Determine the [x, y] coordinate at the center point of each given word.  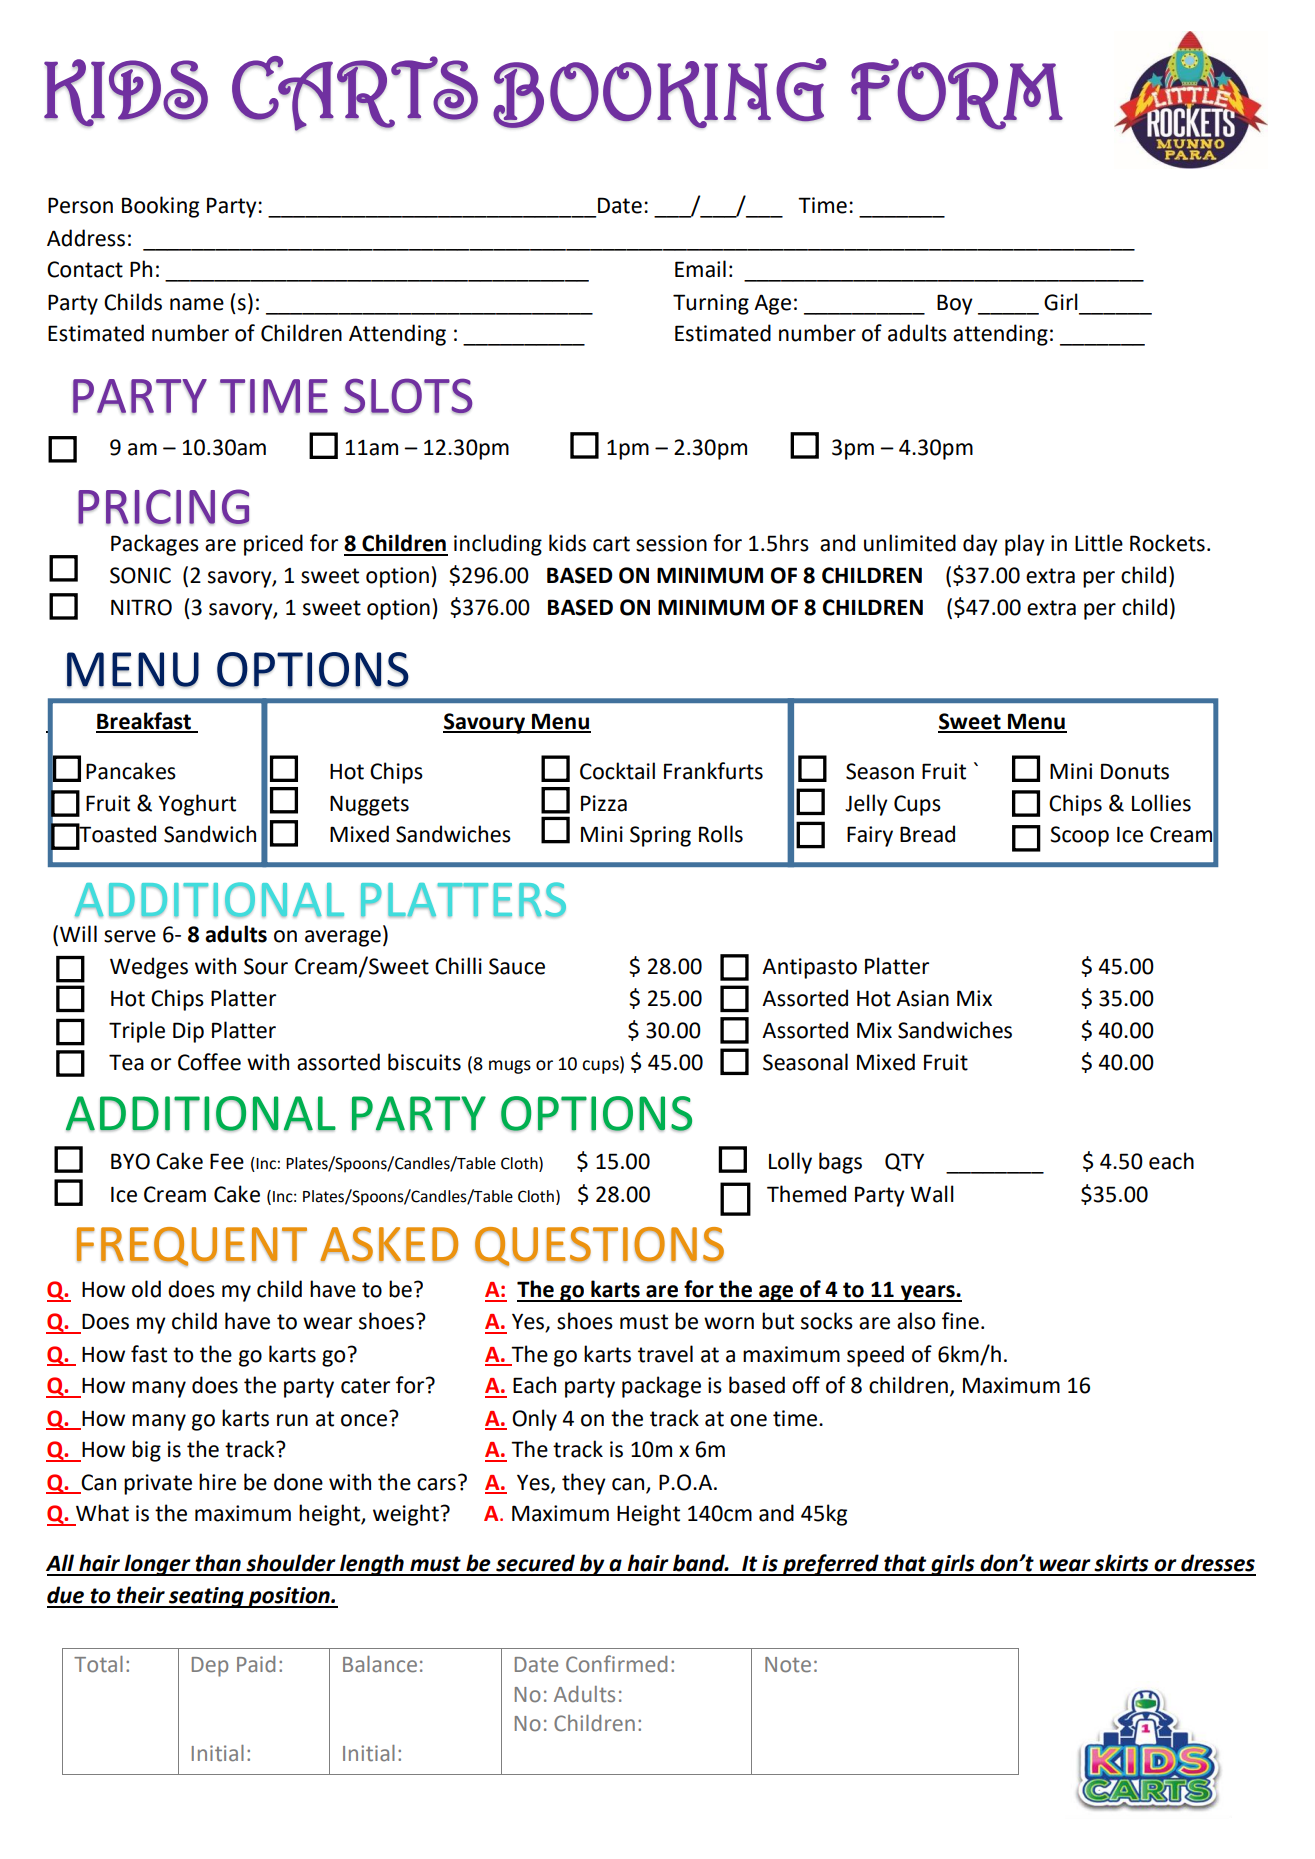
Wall [932, 1194]
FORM [957, 94]
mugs [510, 1067]
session [671, 543]
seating [206, 1597]
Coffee [209, 1062]
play [1025, 545]
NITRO [141, 607]
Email [700, 269]
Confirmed [616, 1664]
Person [80, 205]
